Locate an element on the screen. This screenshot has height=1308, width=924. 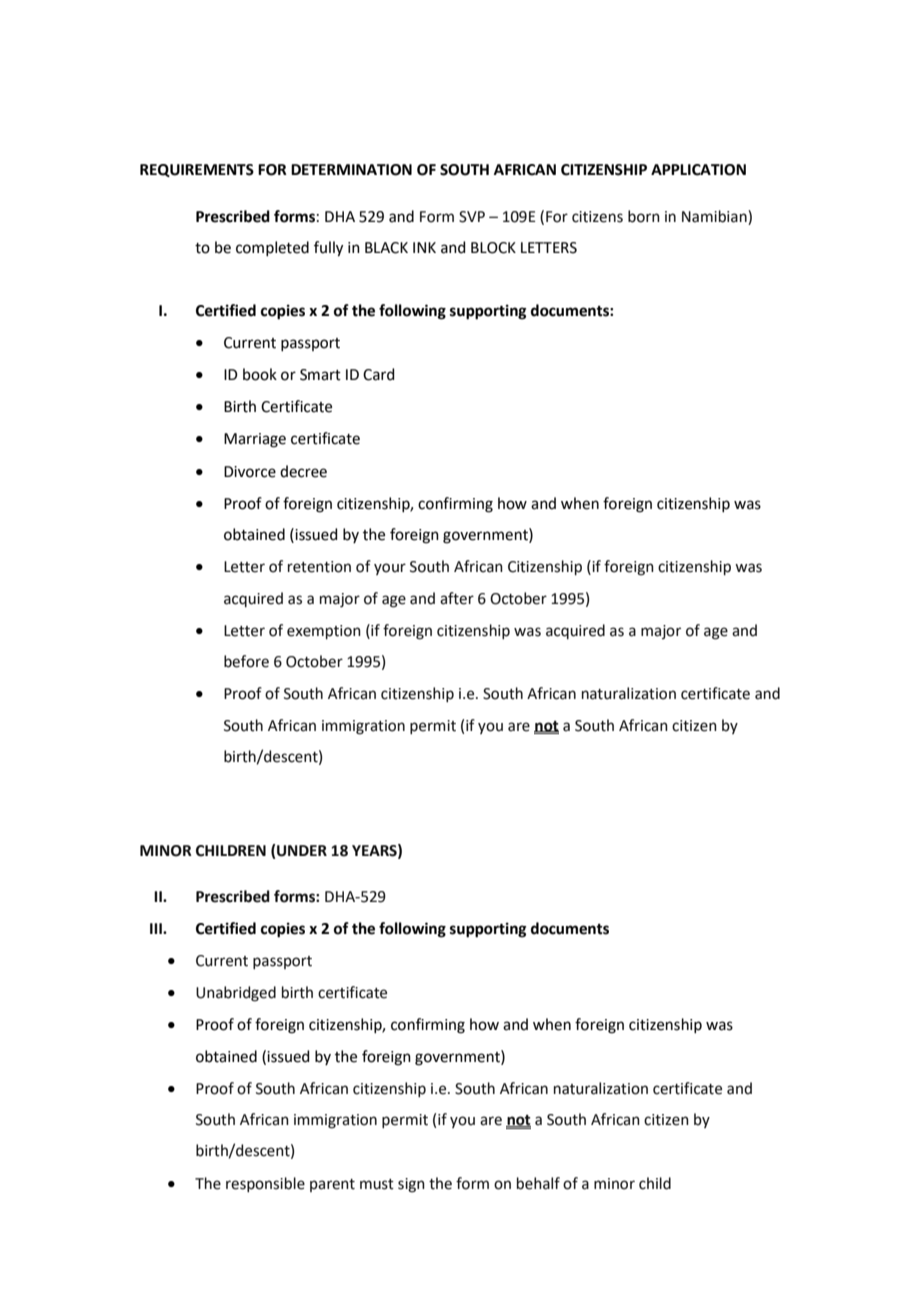
REQUIREMENTS is located at coordinates (197, 170).
